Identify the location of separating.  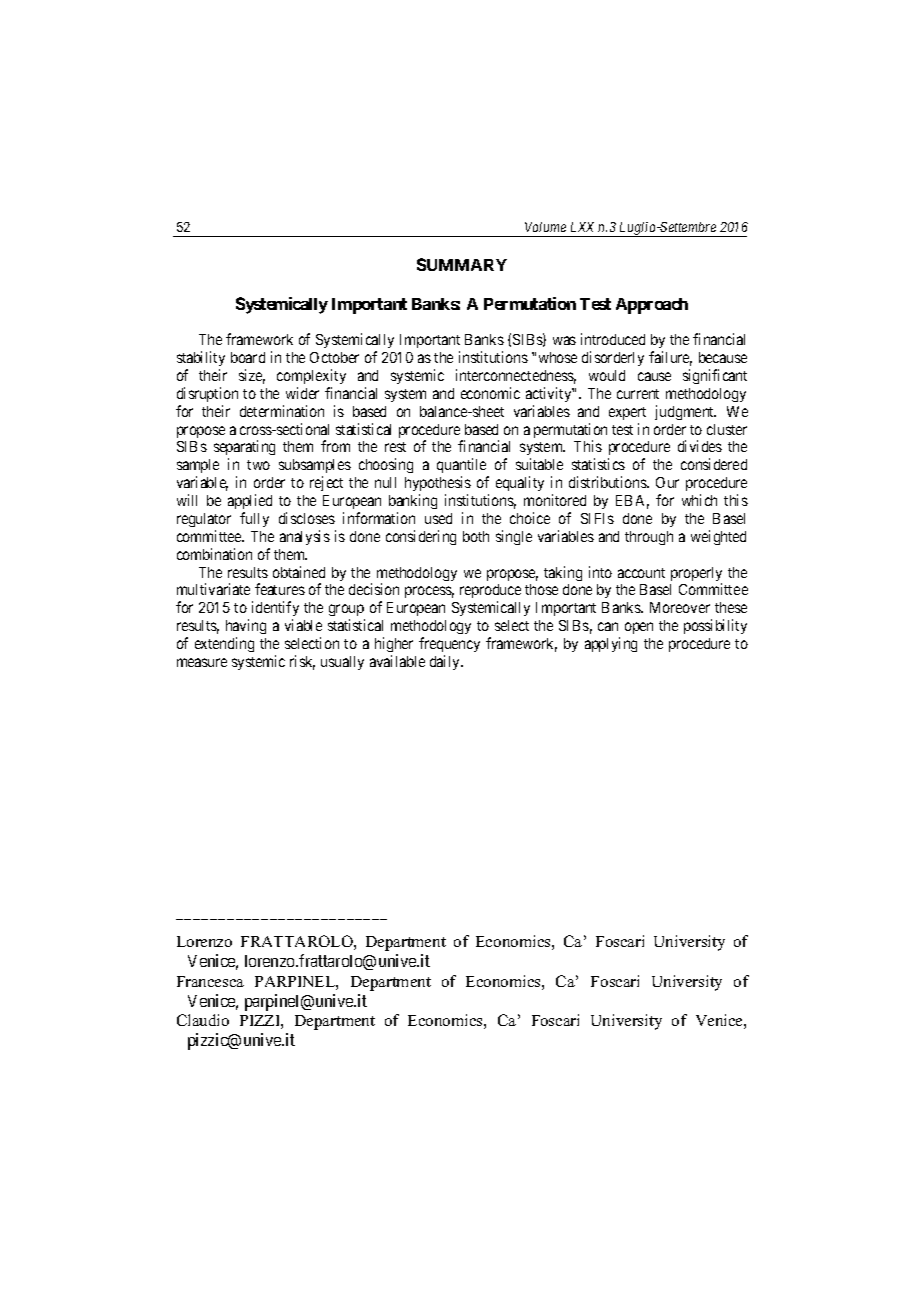
(244, 449).
